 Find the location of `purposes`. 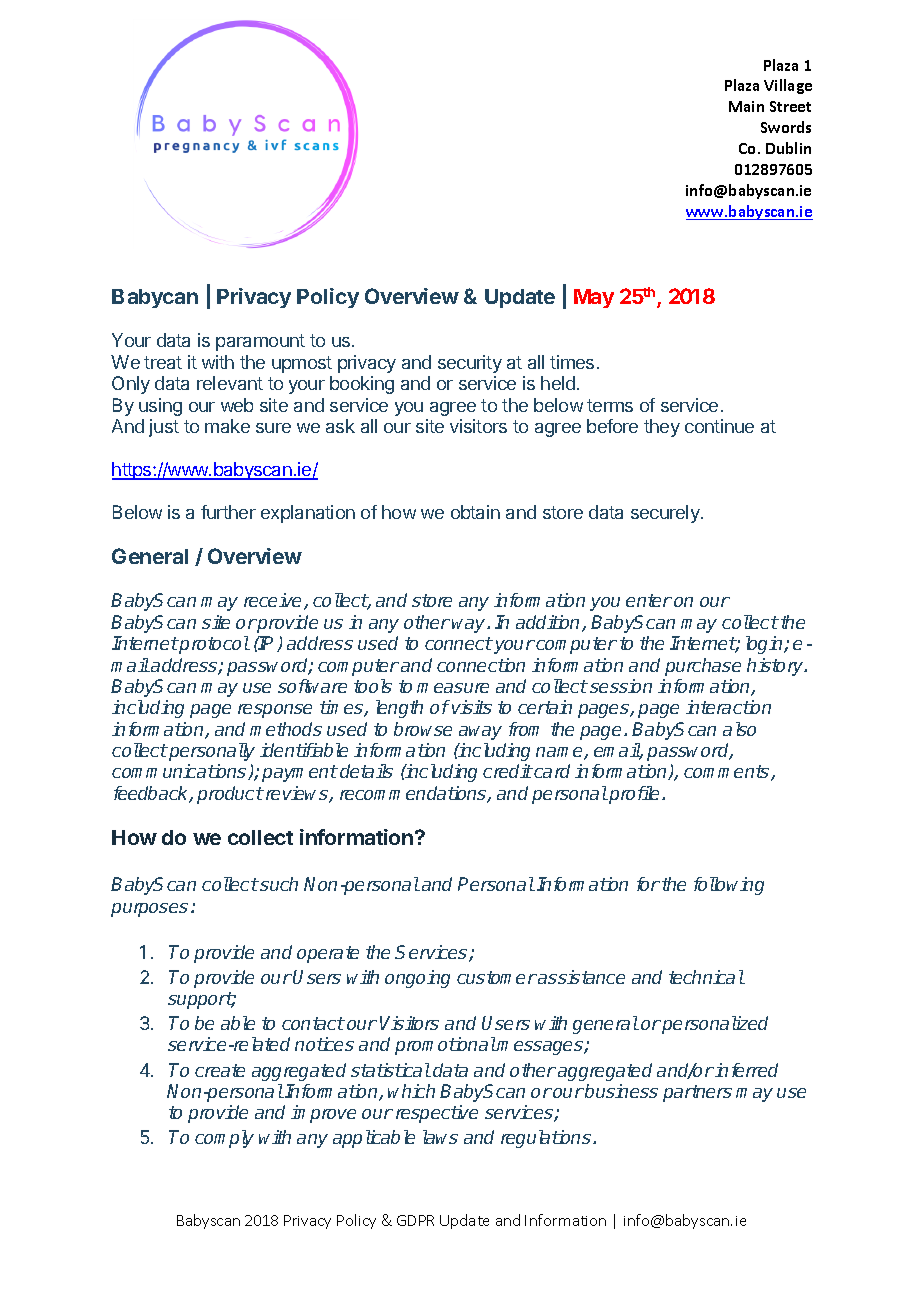

purposes is located at coordinates (149, 910).
